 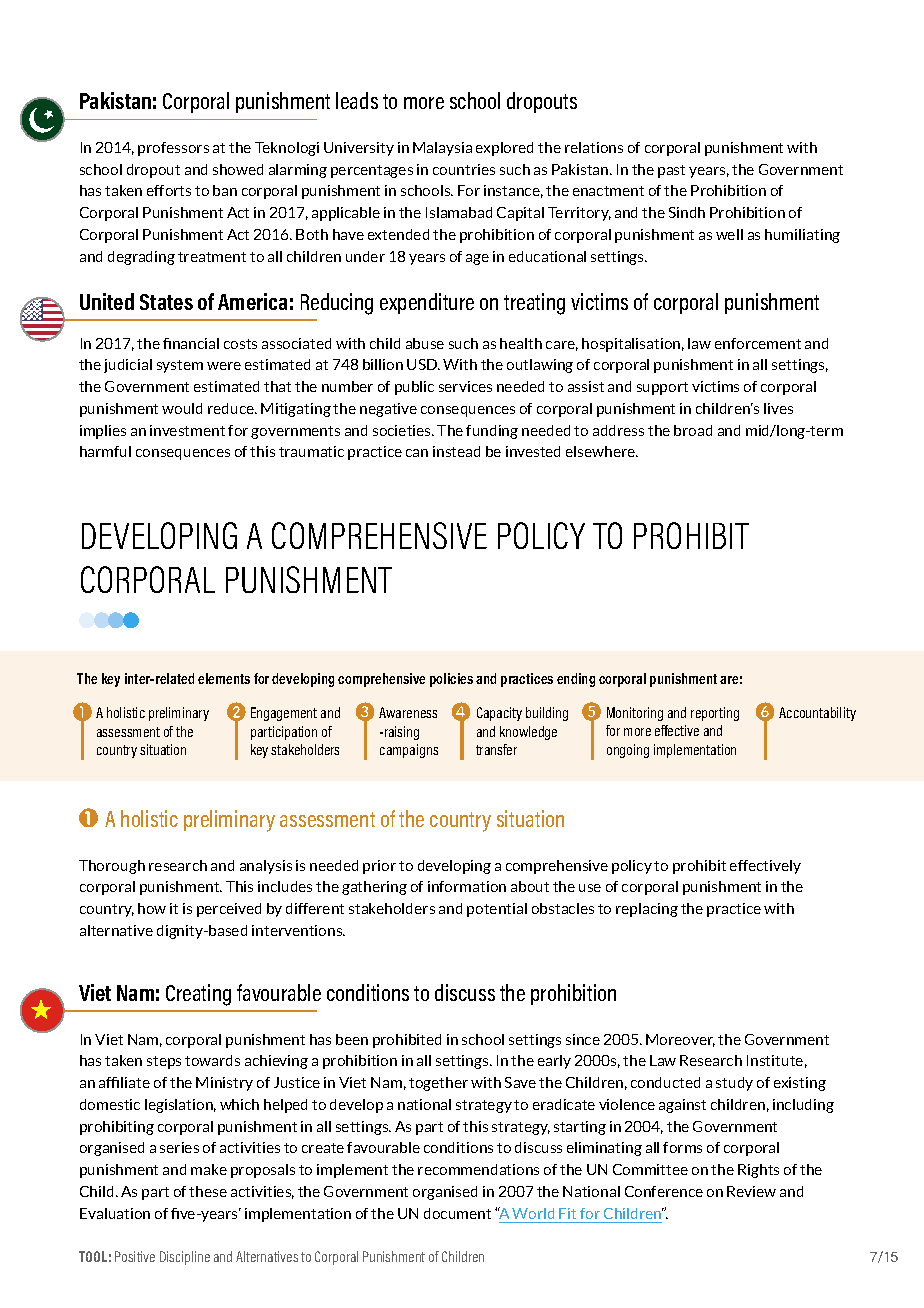 I want to click on document, so click(x=457, y=1213).
